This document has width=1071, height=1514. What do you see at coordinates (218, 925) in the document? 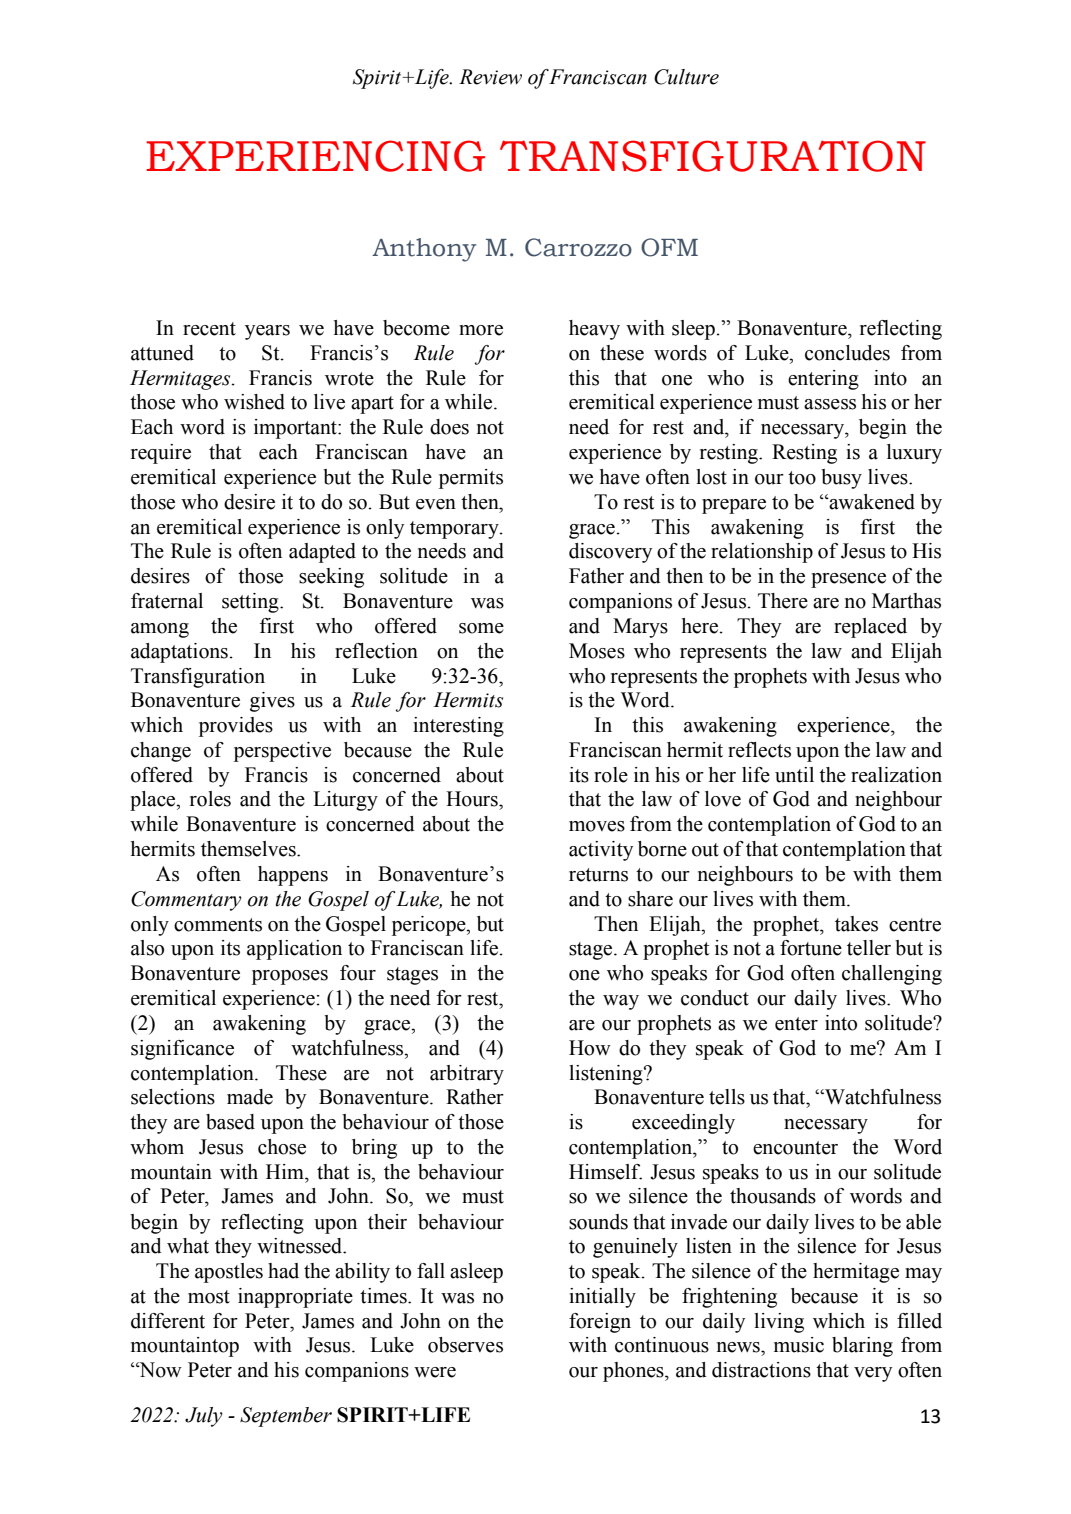
I see `comments` at bounding box center [218, 925].
